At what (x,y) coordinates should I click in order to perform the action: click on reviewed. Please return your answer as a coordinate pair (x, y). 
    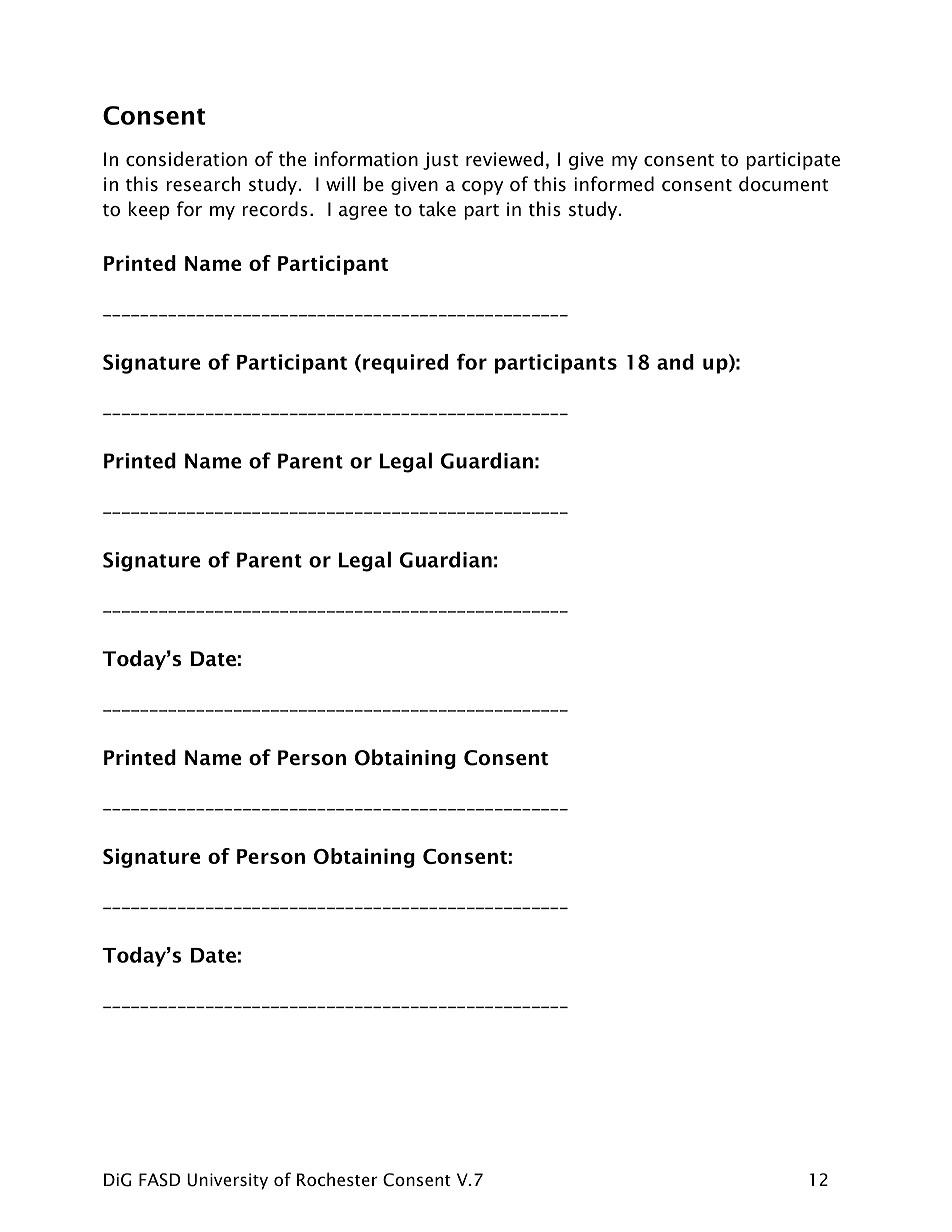
    Looking at the image, I should click on (504, 159).
